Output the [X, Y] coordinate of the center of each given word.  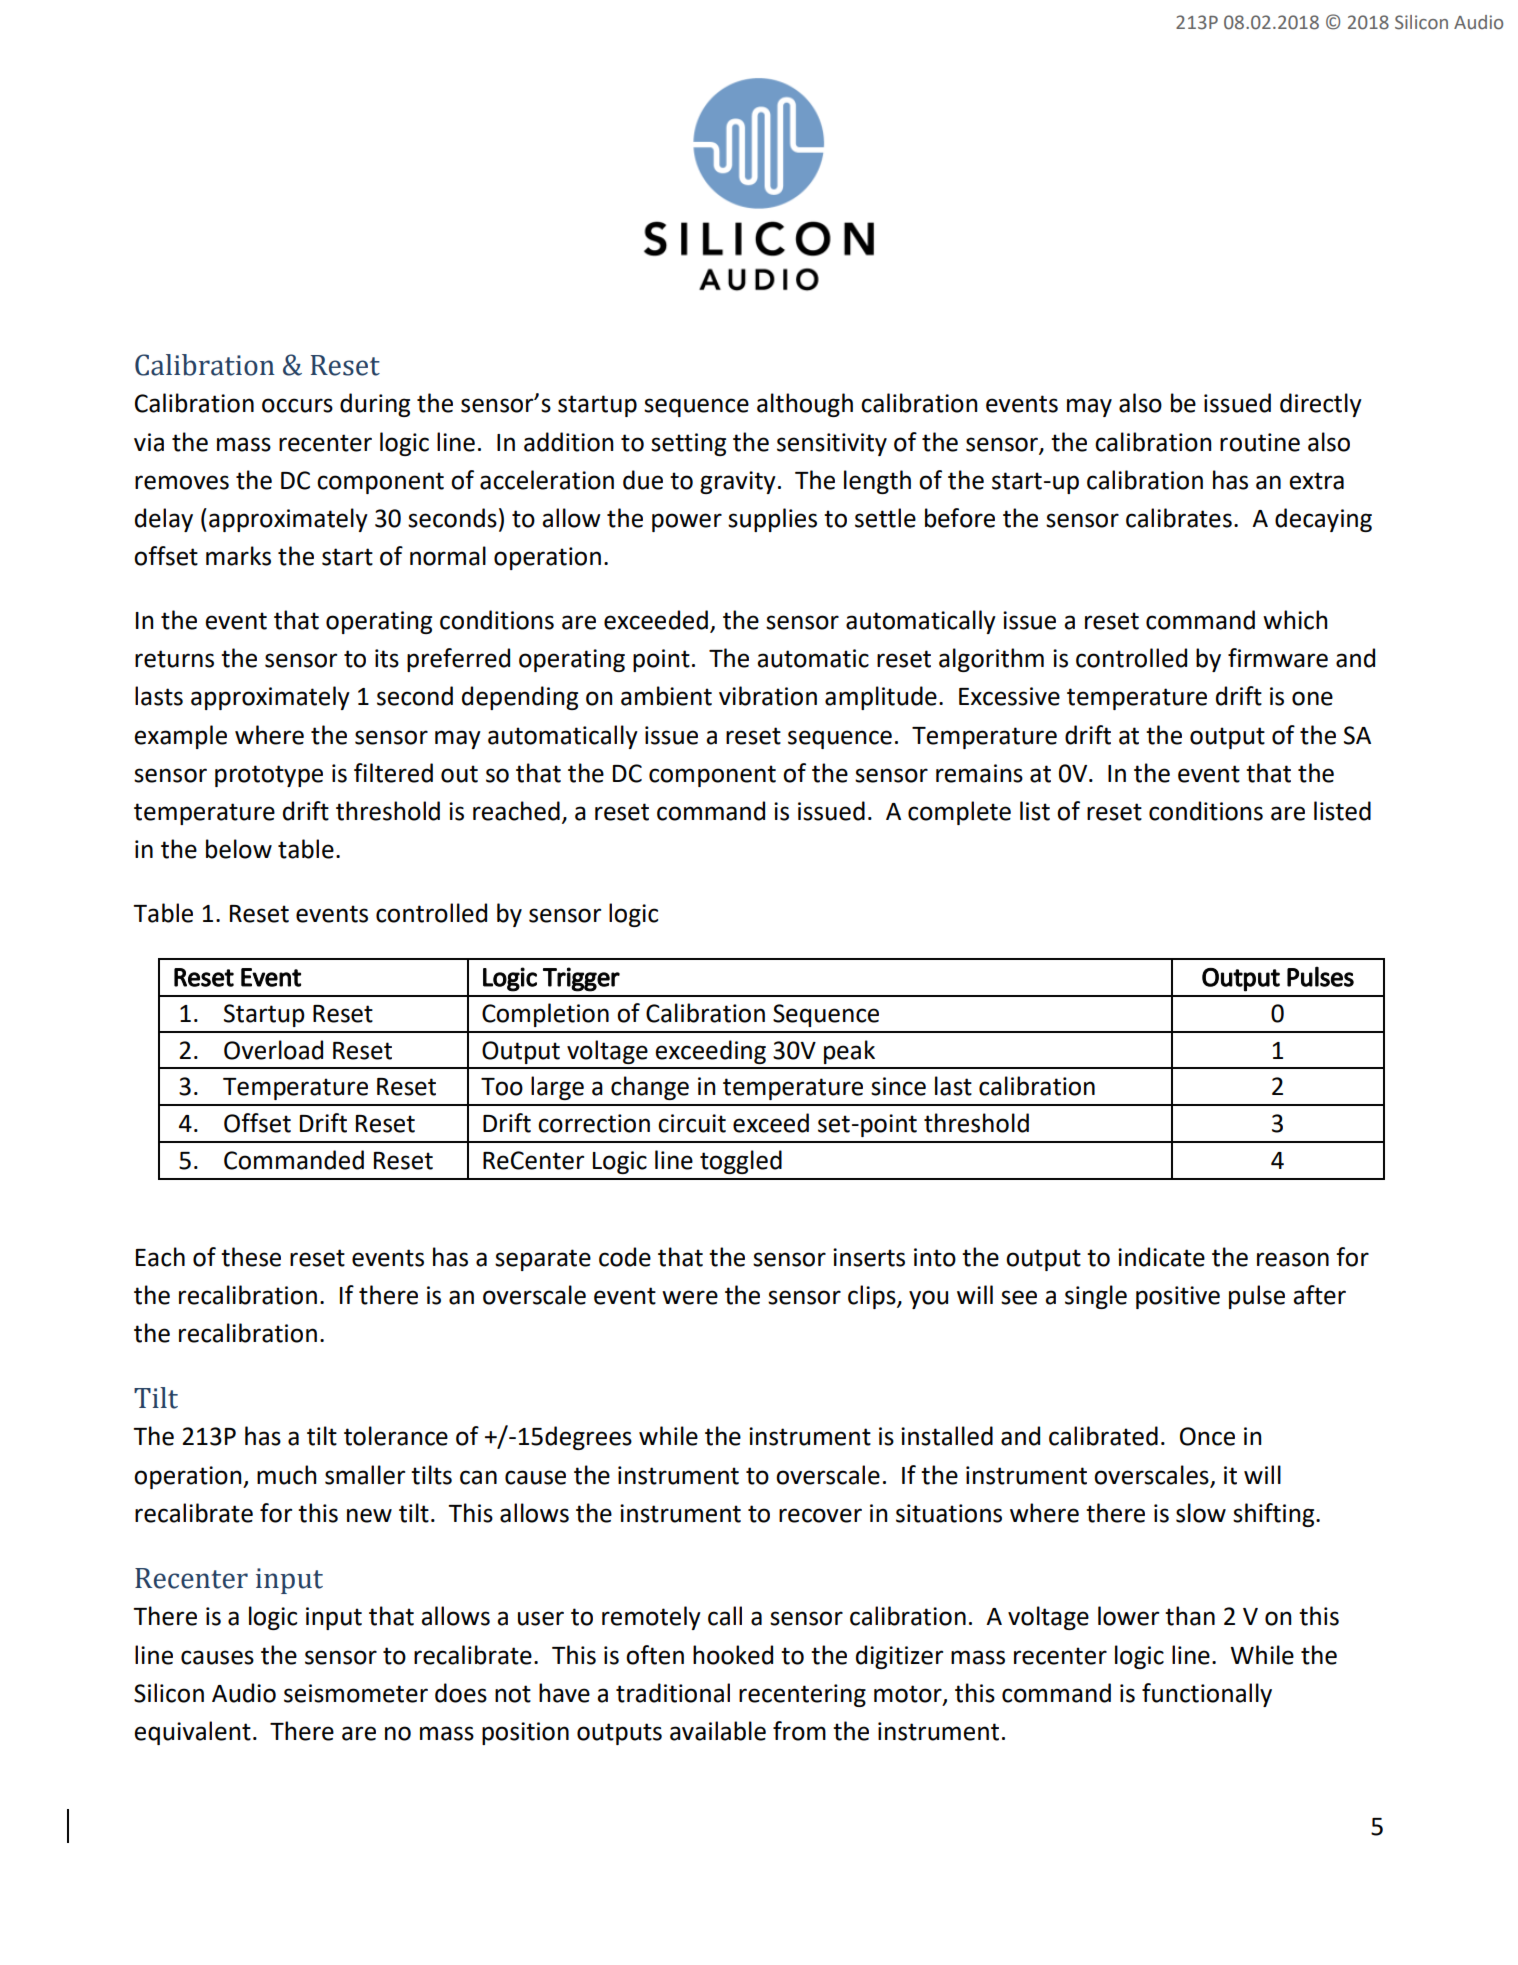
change [650, 1088]
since [898, 1086]
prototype [269, 776]
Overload [273, 1050]
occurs [297, 405]
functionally [1207, 1695]
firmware [1278, 658]
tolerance [396, 1436]
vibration [768, 696]
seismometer [356, 1693]
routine [1260, 442]
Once [1207, 1436]
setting [688, 444]
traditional [673, 1693]
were [690, 1297]
